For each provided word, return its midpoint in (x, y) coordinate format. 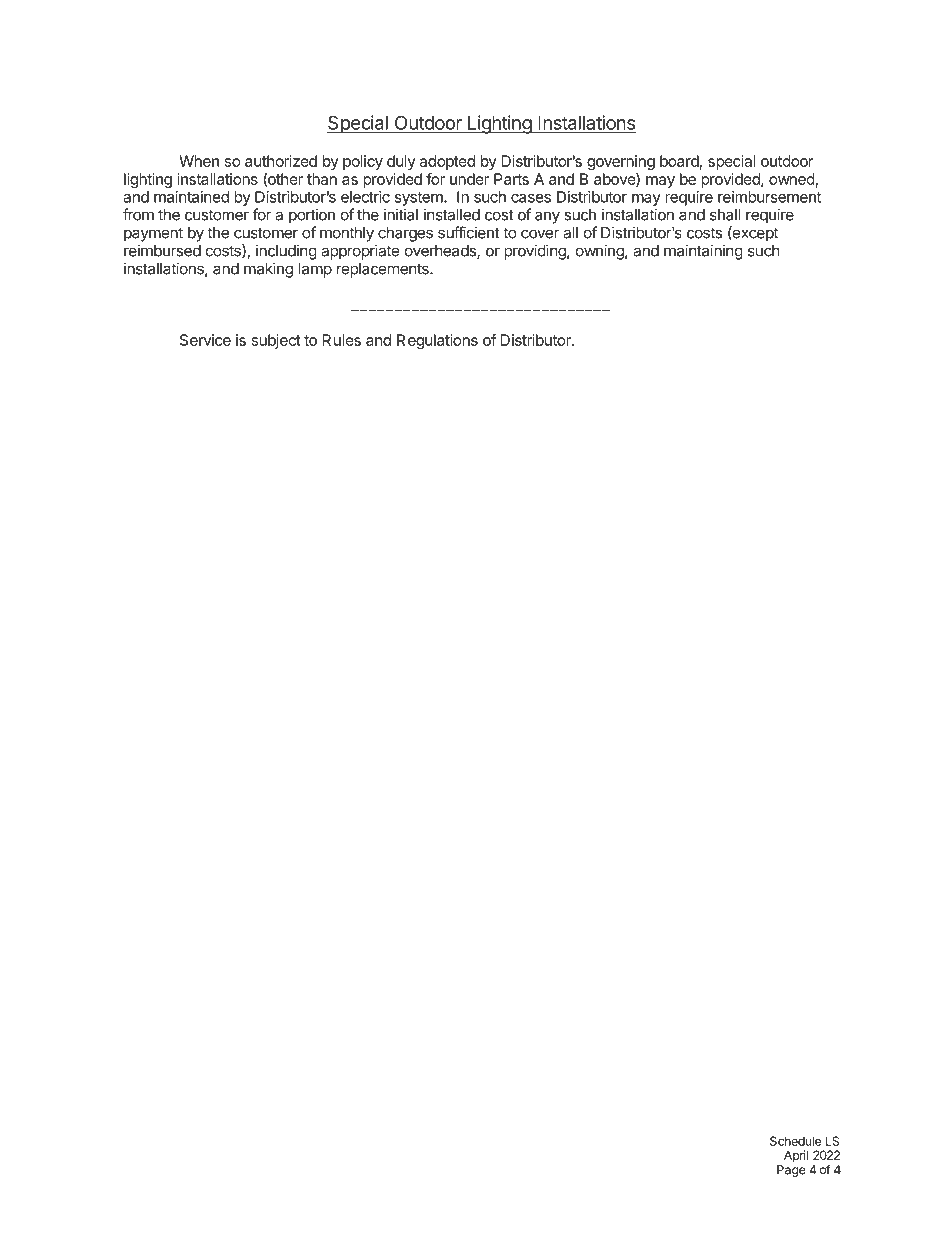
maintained (191, 197)
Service (205, 340)
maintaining (703, 252)
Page (791, 1171)
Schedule (795, 1141)
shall (725, 215)
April (796, 1156)
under (469, 179)
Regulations (437, 341)
